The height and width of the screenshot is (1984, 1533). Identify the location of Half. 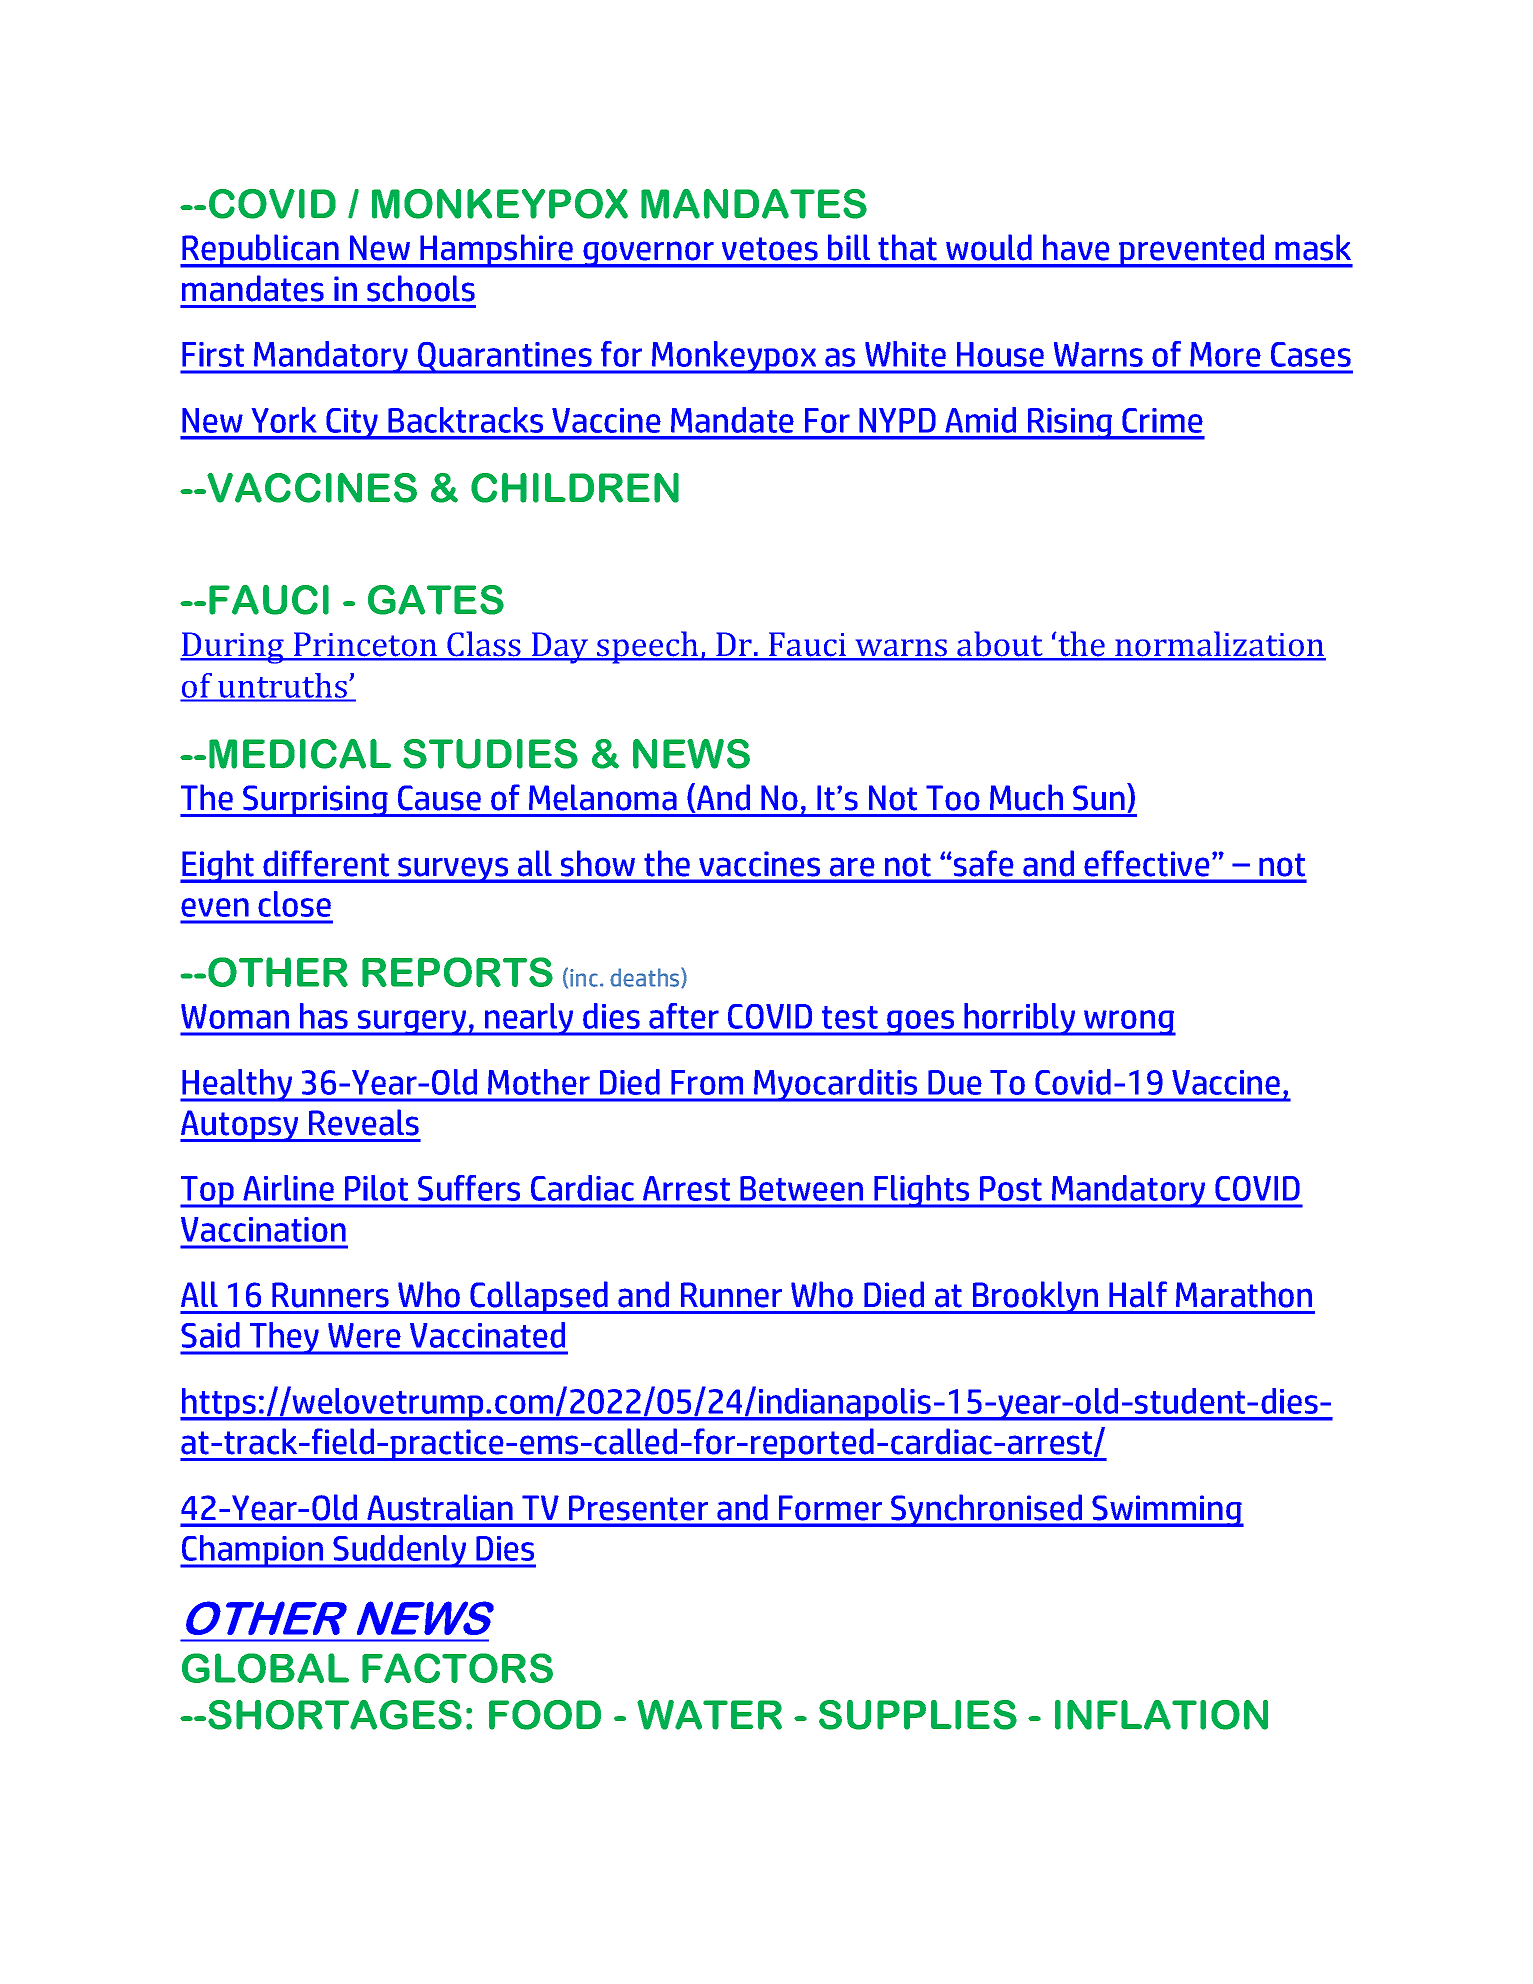
(1138, 1294).
